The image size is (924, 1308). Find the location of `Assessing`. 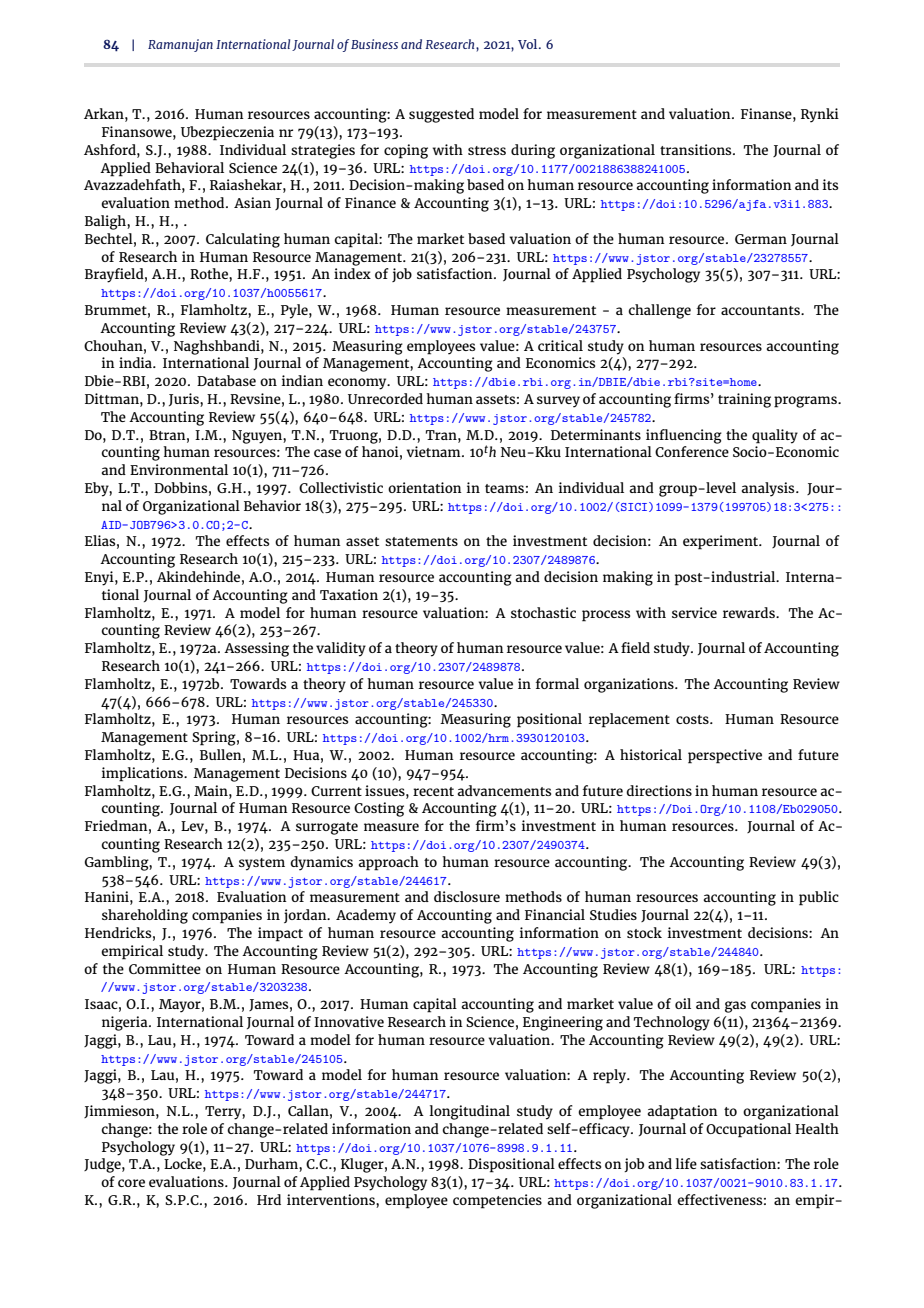

Assessing is located at coordinates (256, 649).
